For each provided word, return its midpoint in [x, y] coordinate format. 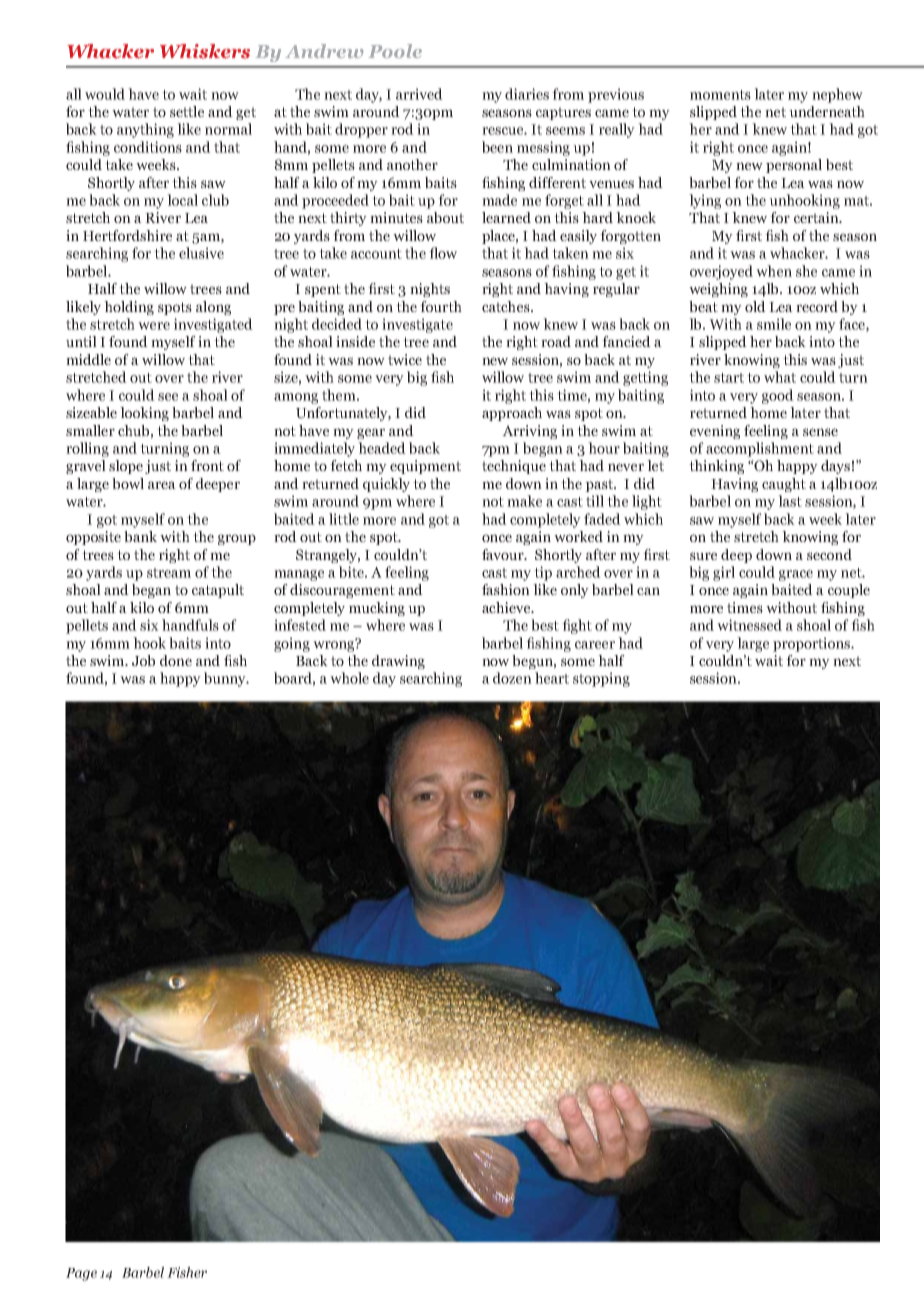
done [176, 660]
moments [720, 95]
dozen [512, 678]
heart [552, 678]
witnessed [749, 625]
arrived [419, 94]
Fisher [187, 1272]
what [780, 377]
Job [143, 661]
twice [405, 359]
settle [187, 111]
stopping [601, 679]
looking [144, 414]
